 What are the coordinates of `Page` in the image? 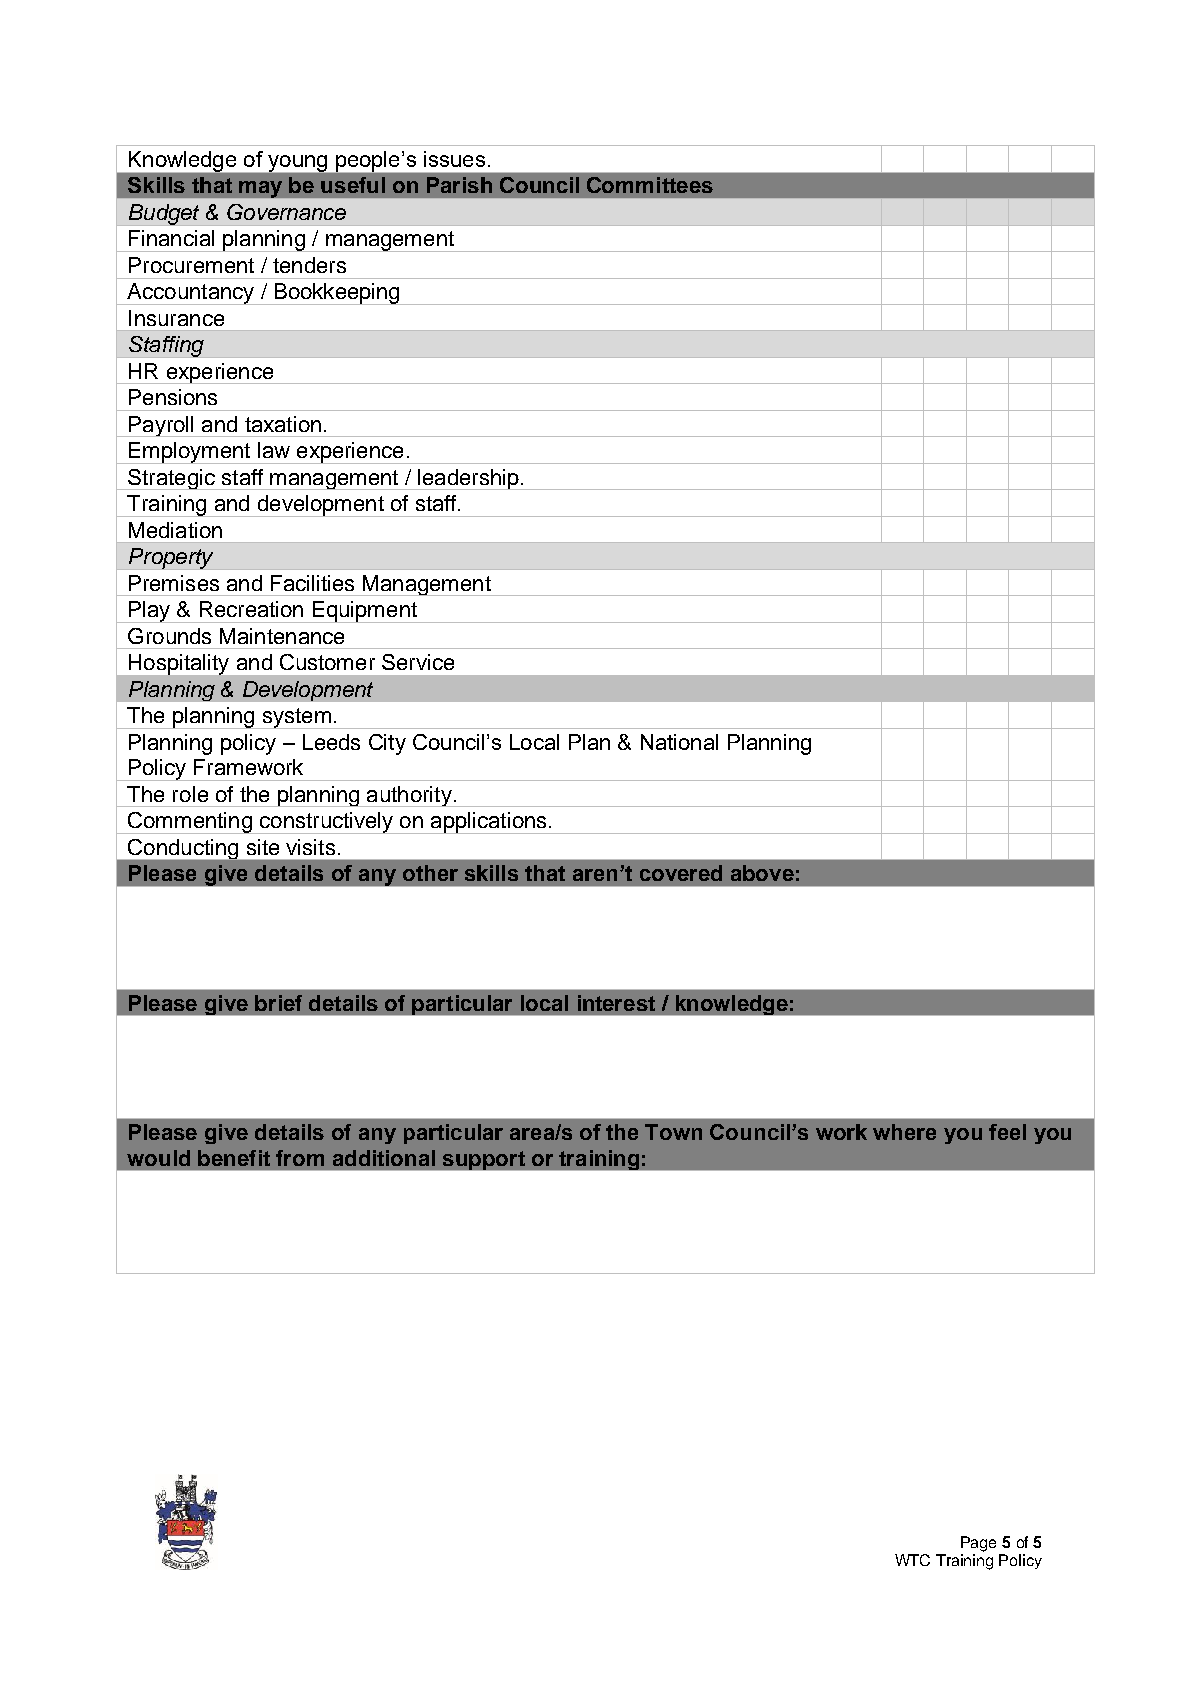 It's located at (978, 1544).
